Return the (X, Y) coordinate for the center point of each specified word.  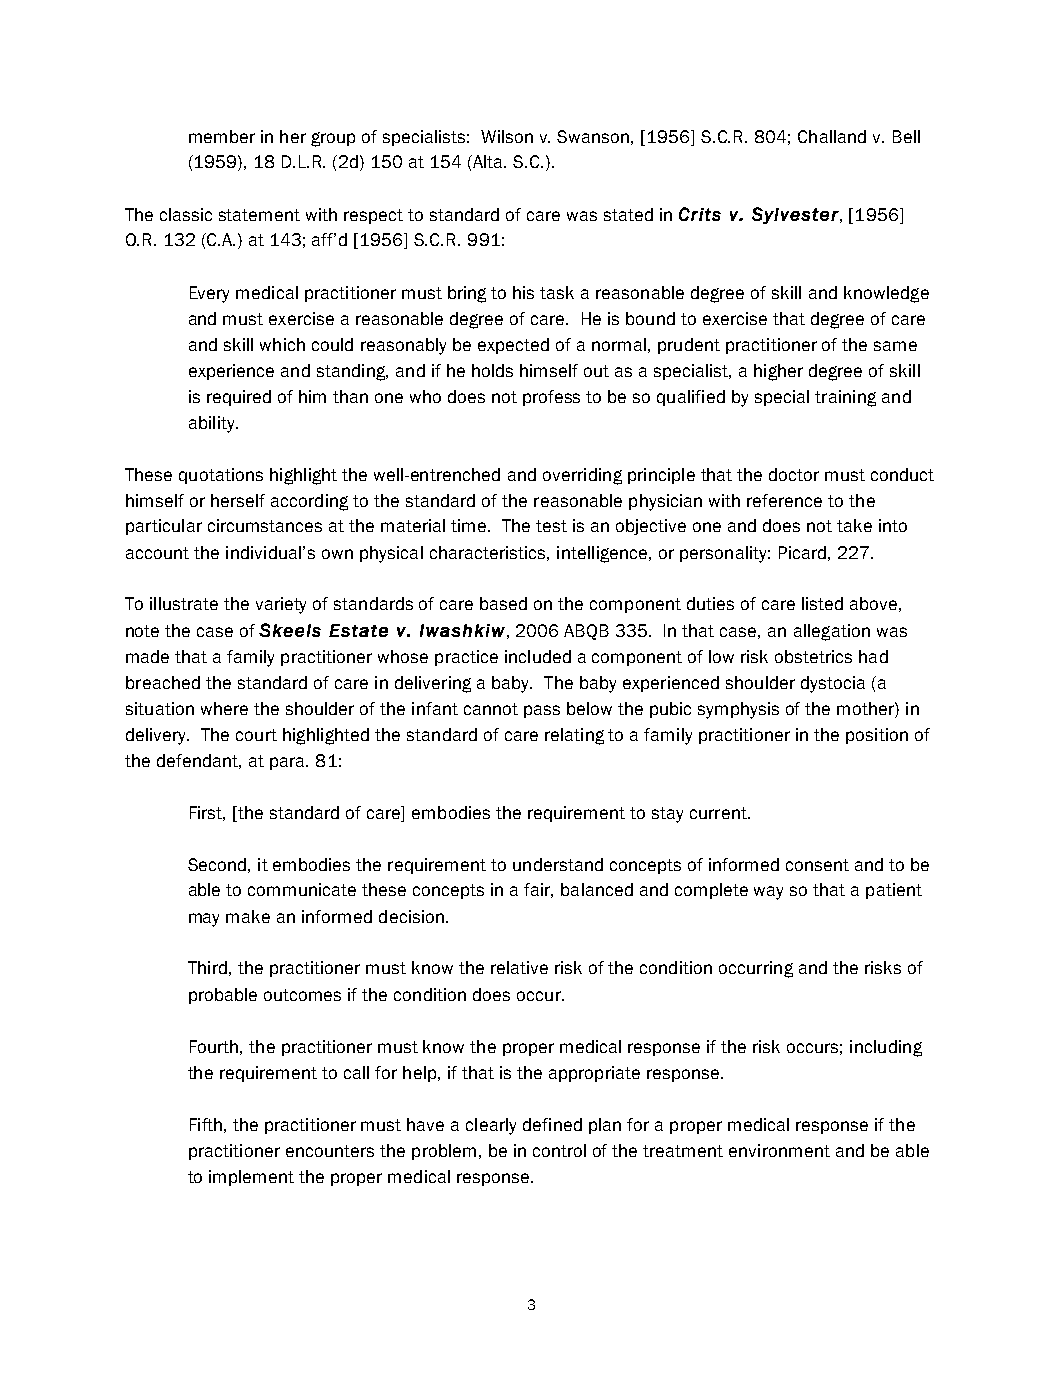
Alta (488, 161)
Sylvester (796, 215)
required (239, 398)
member (222, 136)
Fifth (206, 1124)
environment (779, 1150)
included (538, 656)
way (768, 893)
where (224, 708)
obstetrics (813, 656)
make (248, 916)
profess (551, 398)
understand (558, 864)
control (559, 1150)
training (845, 398)
